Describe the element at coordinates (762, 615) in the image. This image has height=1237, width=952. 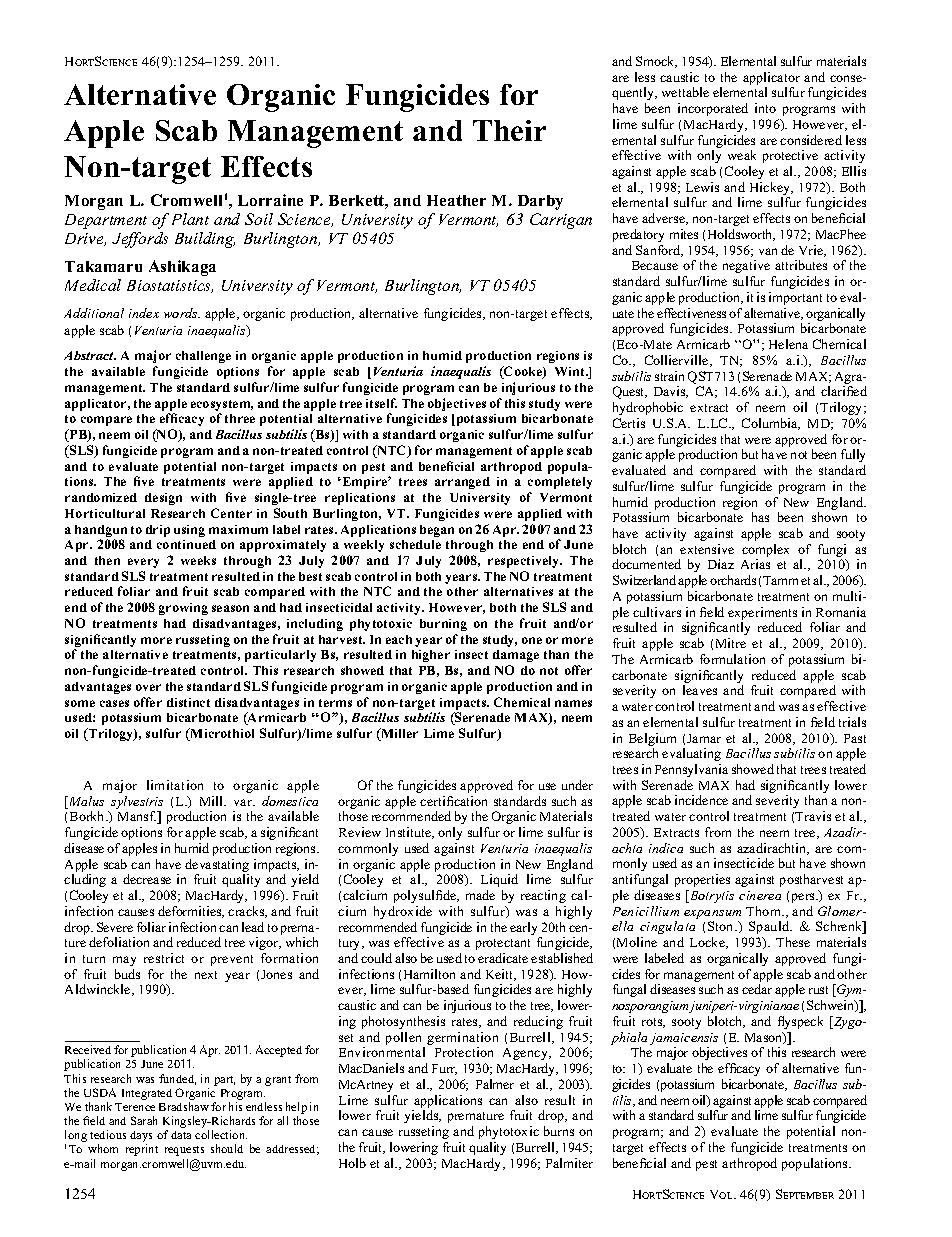
I see `experiments` at that location.
